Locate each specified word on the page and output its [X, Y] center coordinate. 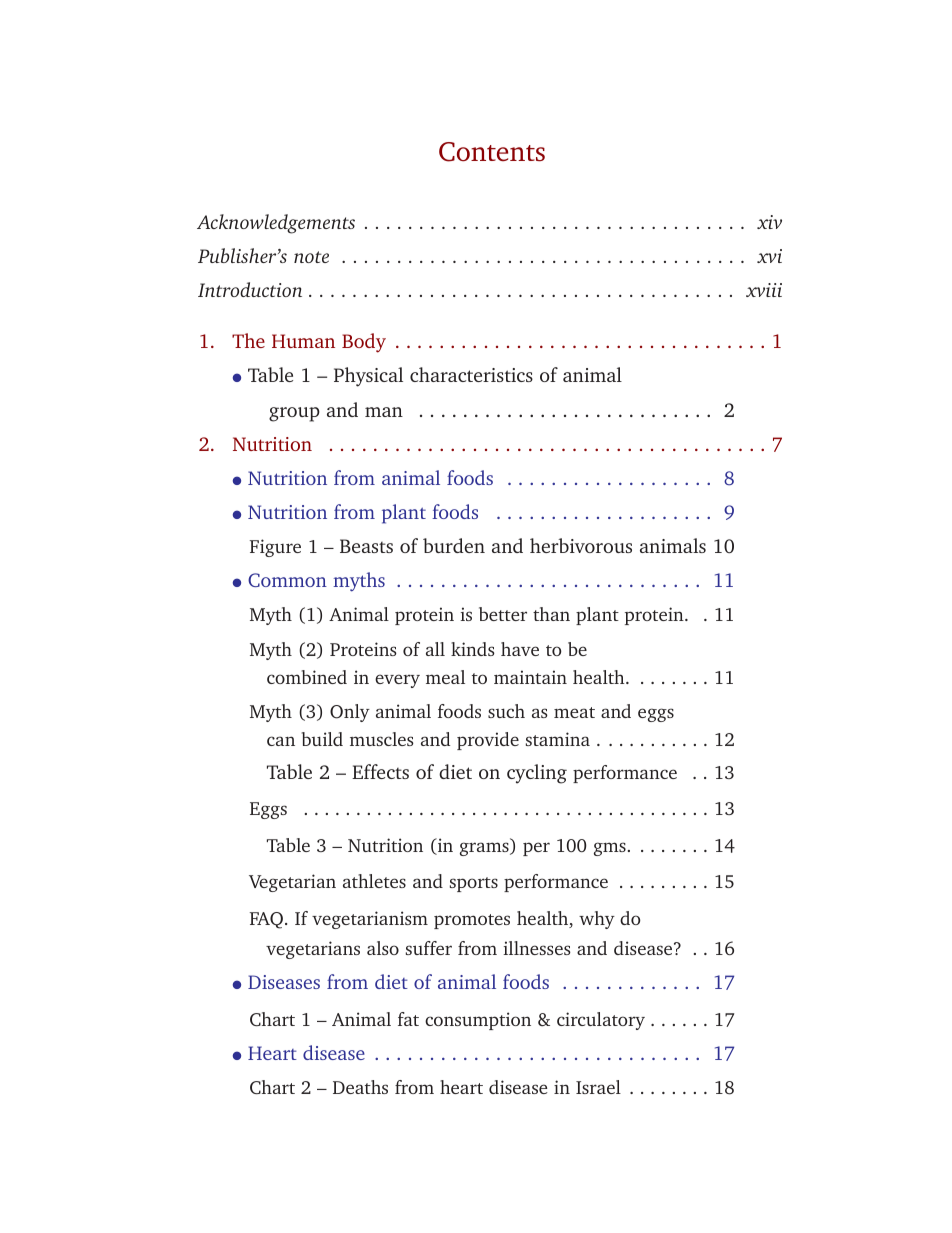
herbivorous [581, 545]
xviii [764, 290]
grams [485, 849]
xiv [769, 222]
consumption [478, 1021]
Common [287, 580]
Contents [492, 152]
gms [610, 849]
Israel [598, 1087]
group [294, 414]
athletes [374, 881]
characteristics [471, 374]
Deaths [360, 1087]
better [503, 614]
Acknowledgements [276, 224]
